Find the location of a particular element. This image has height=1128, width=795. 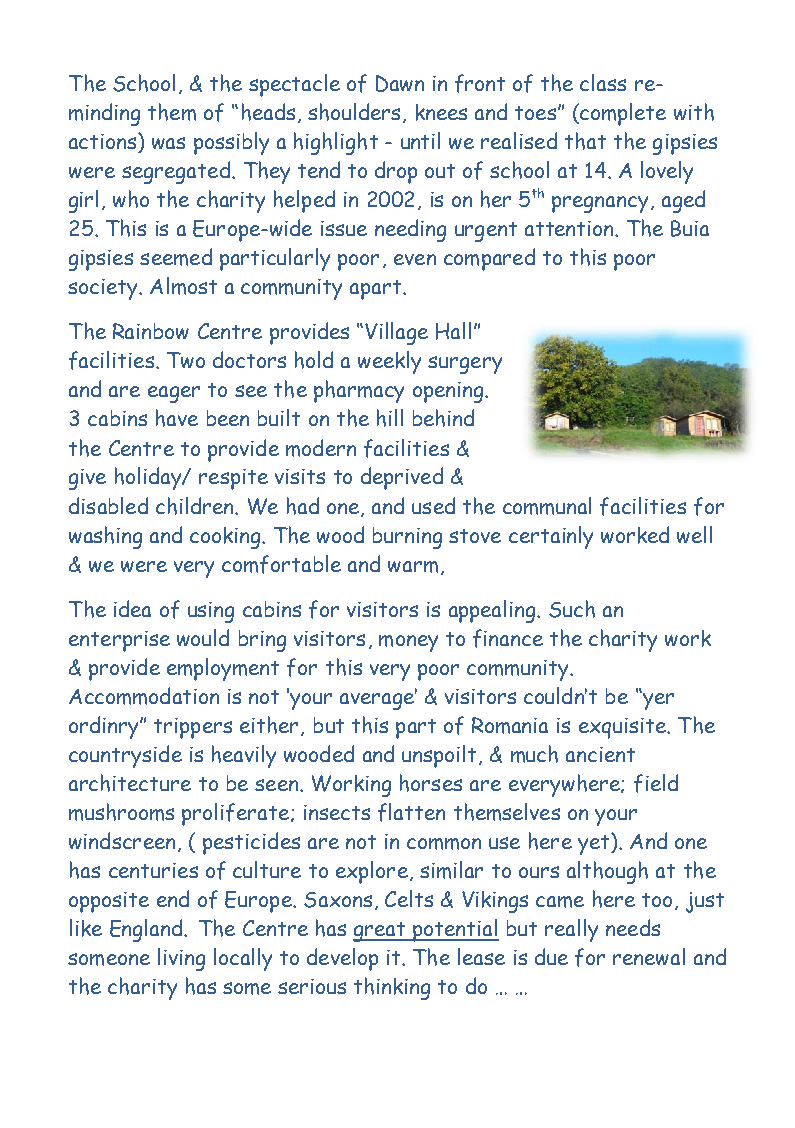

well is located at coordinates (694, 534).
